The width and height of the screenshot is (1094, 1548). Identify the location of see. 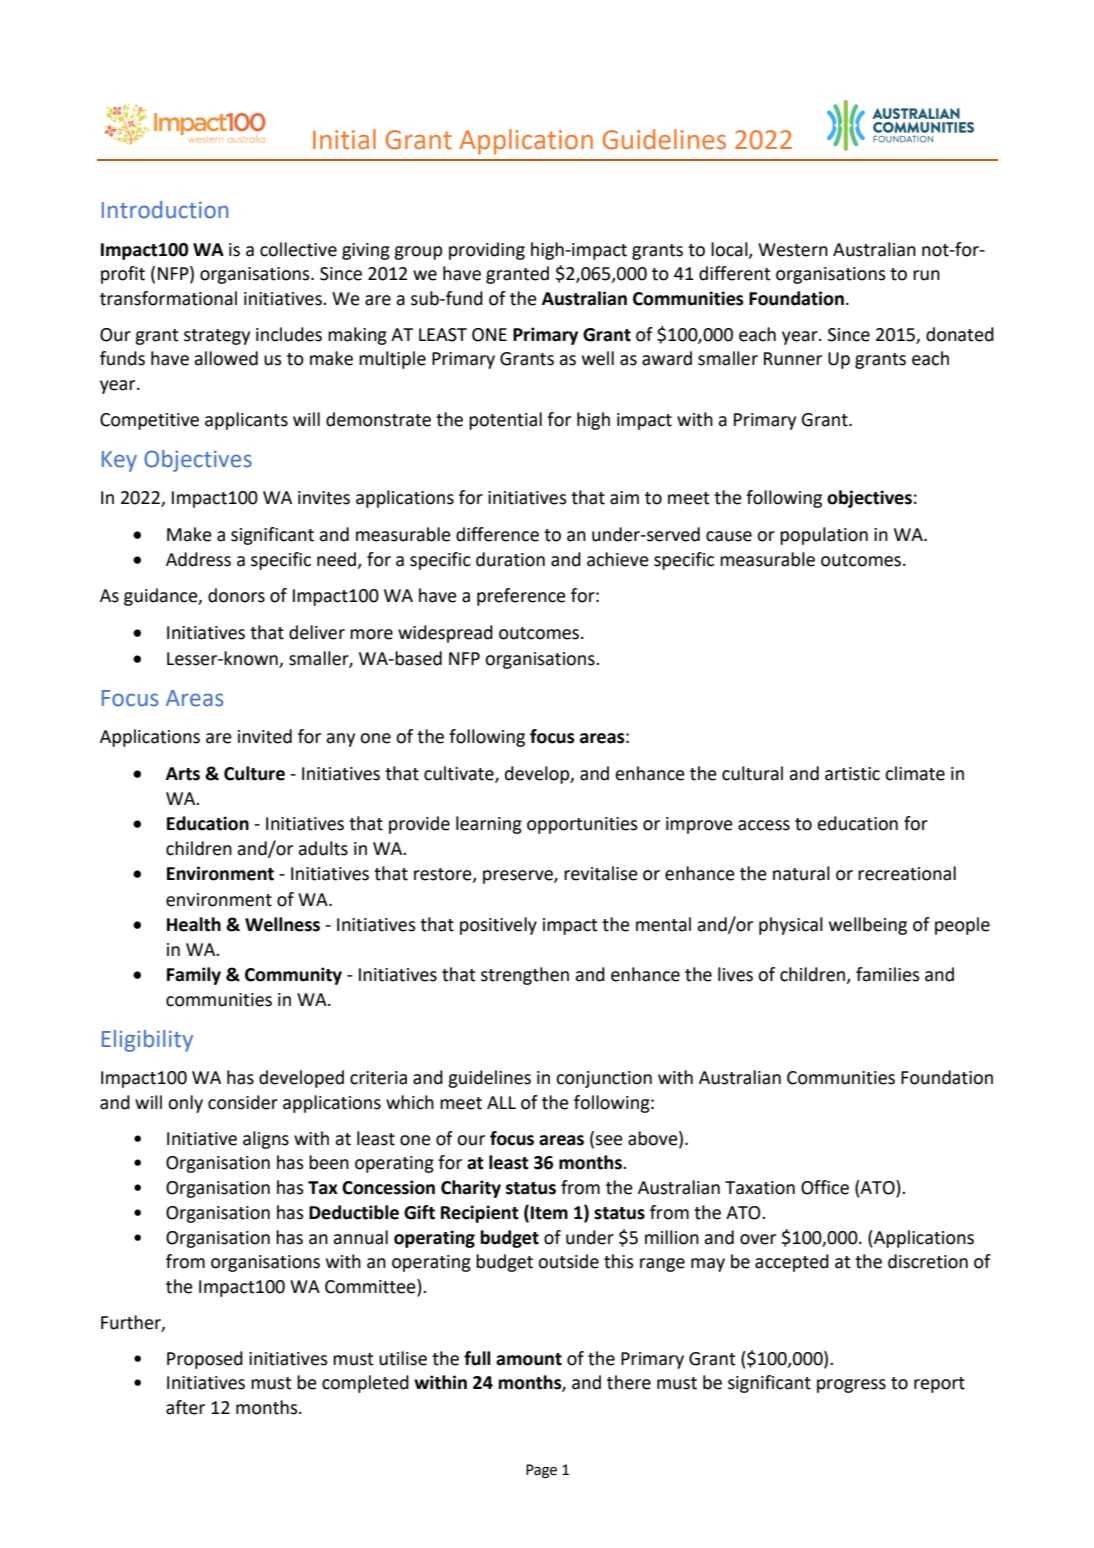
(609, 1140).
